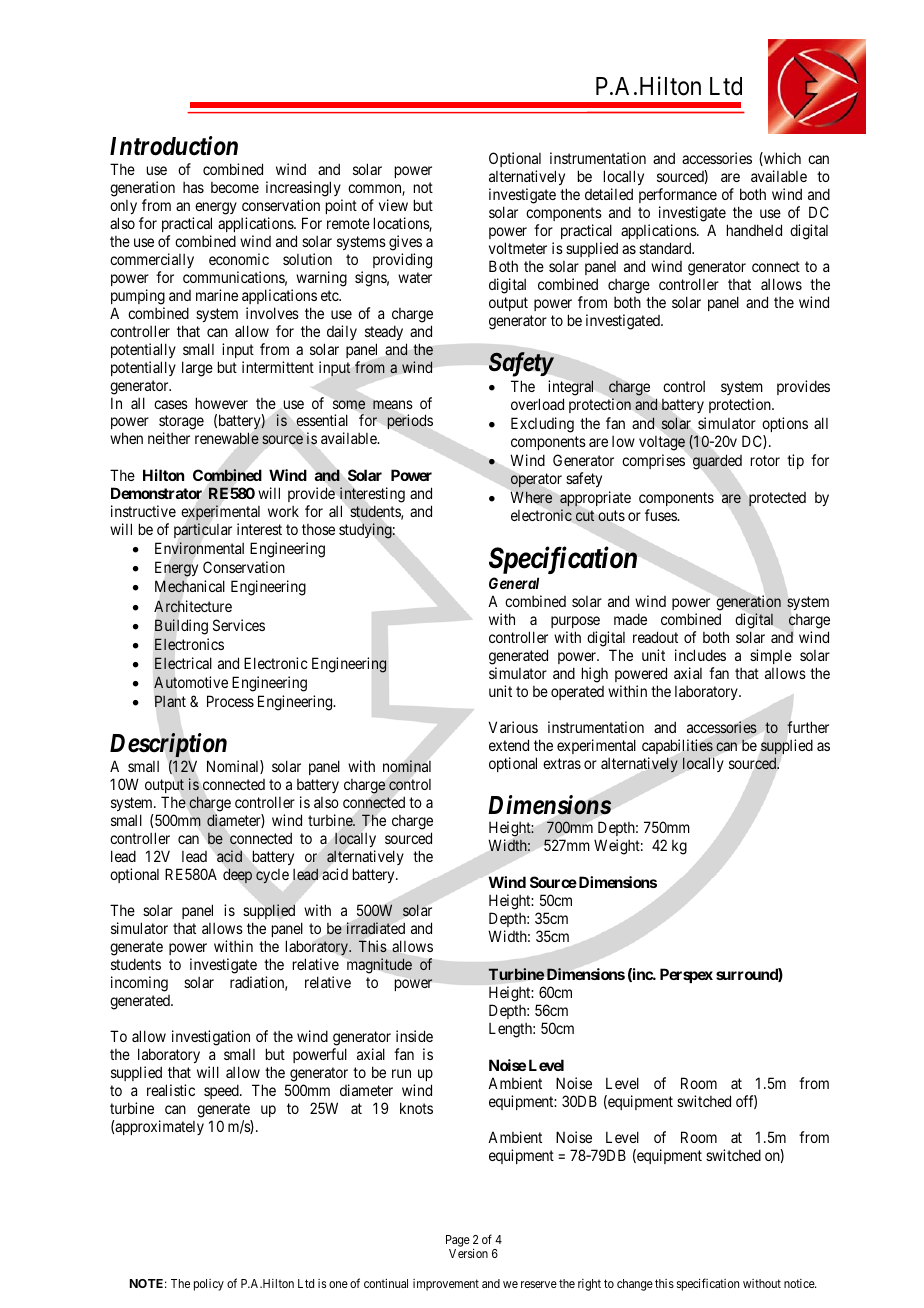  Describe the element at coordinates (376, 928) in the document. I see `irradiated` at that location.
